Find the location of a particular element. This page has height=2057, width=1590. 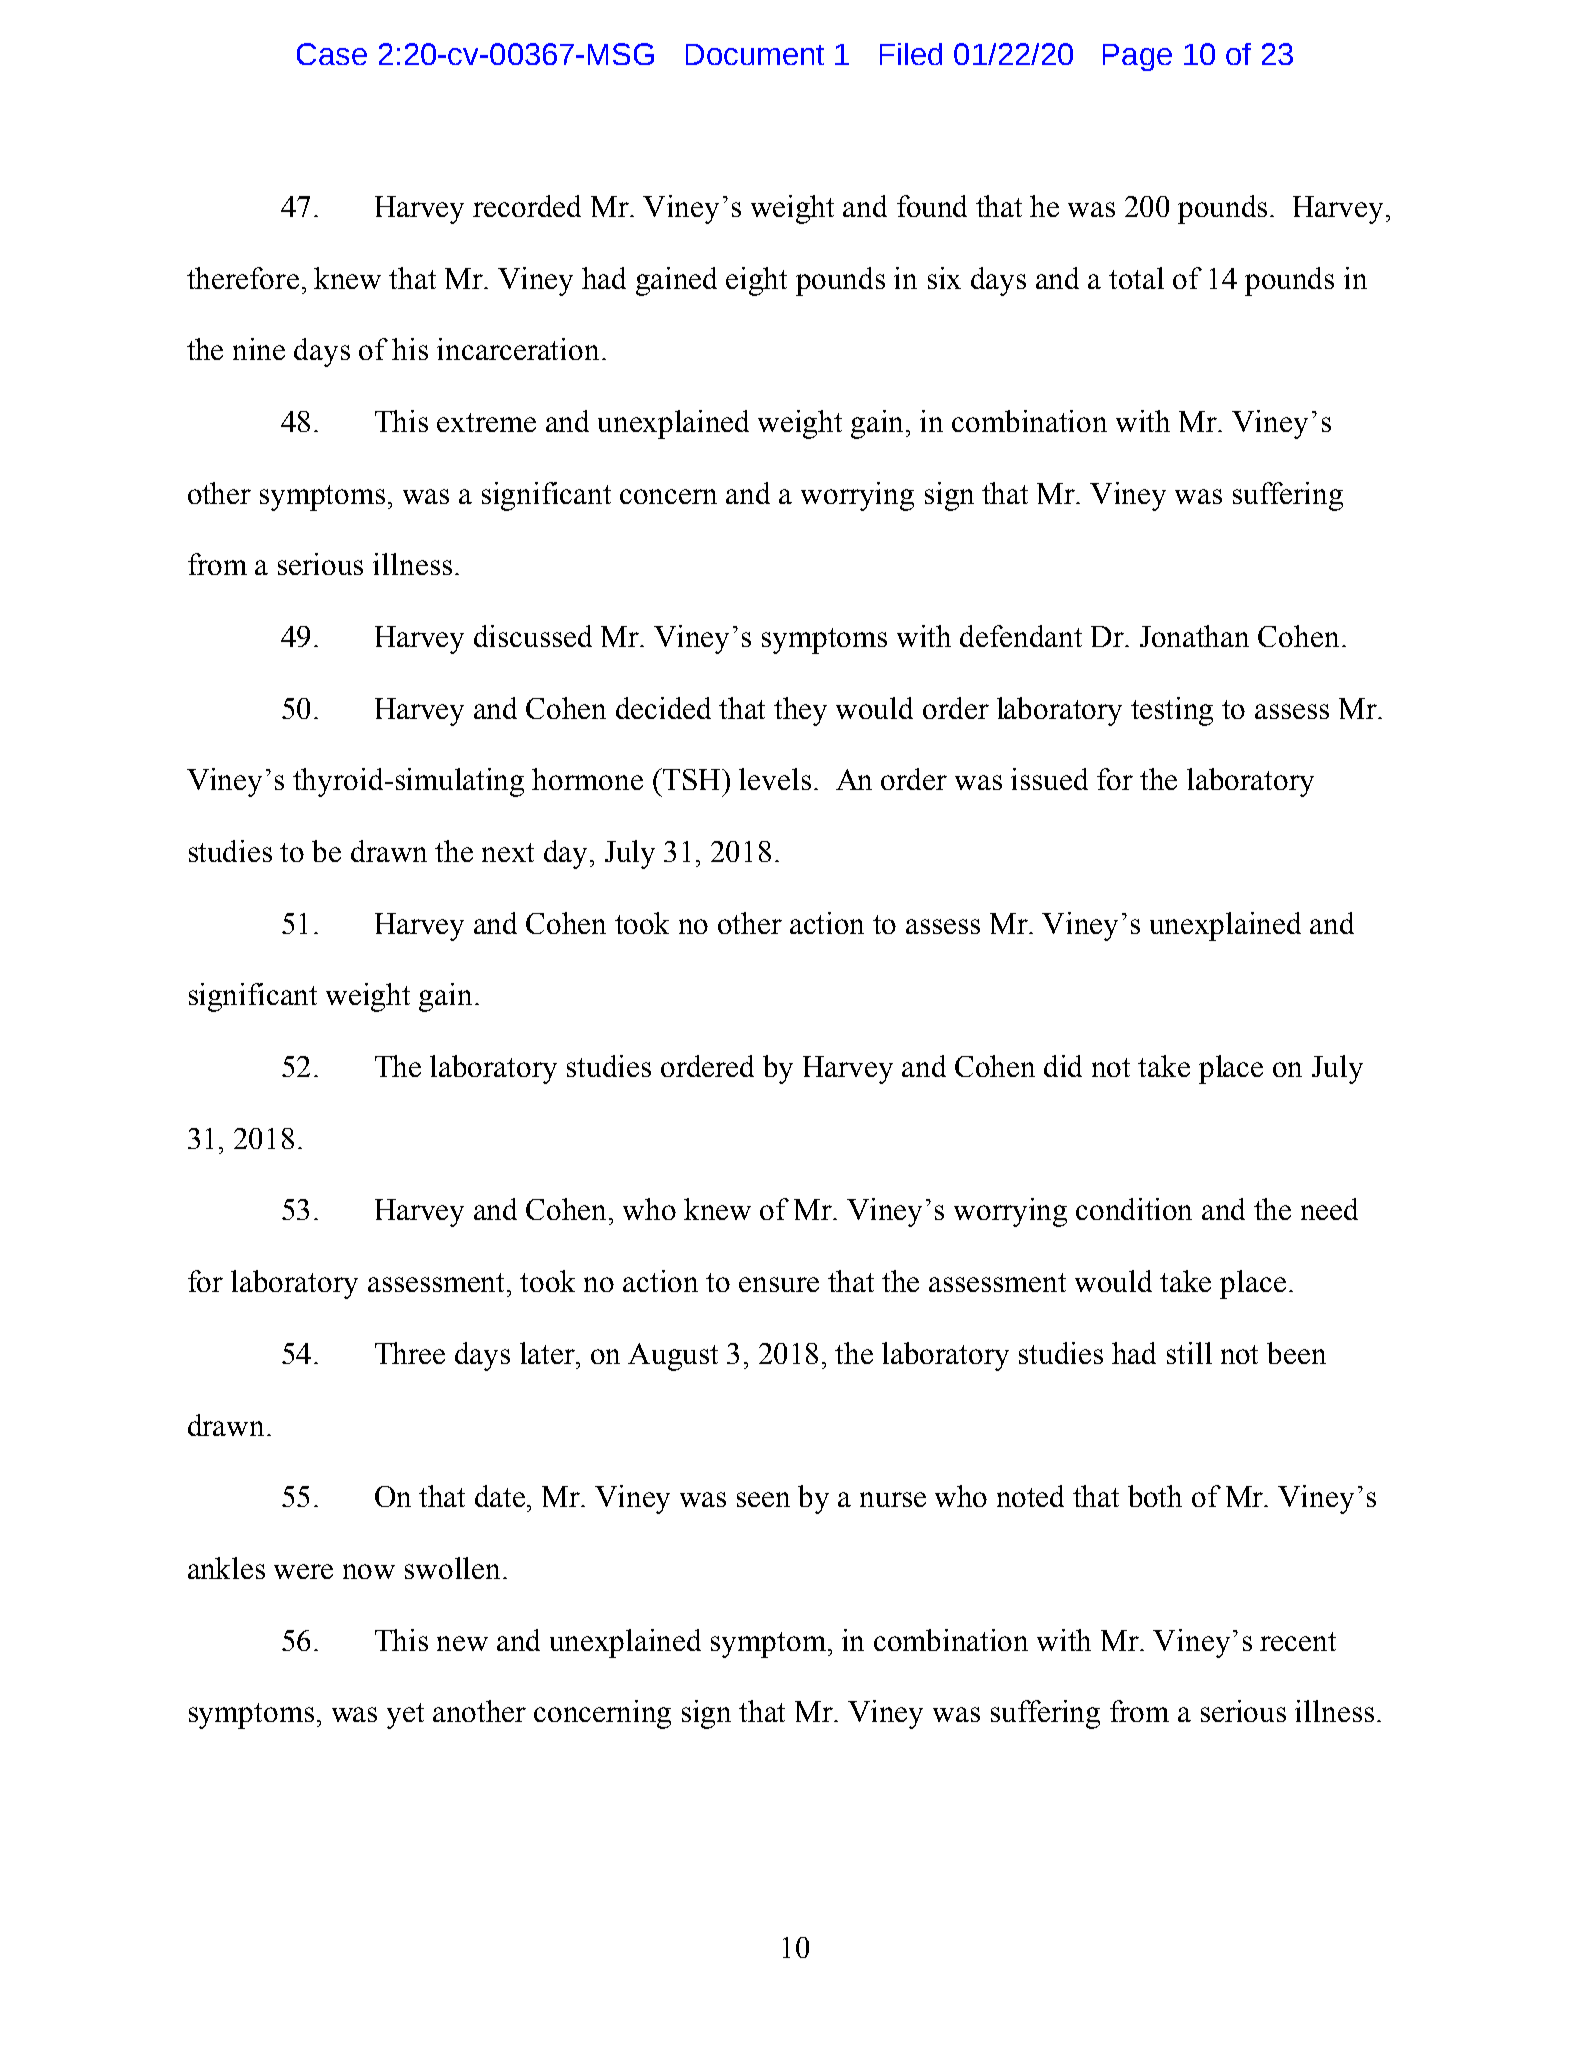

yet is located at coordinates (405, 1716).
